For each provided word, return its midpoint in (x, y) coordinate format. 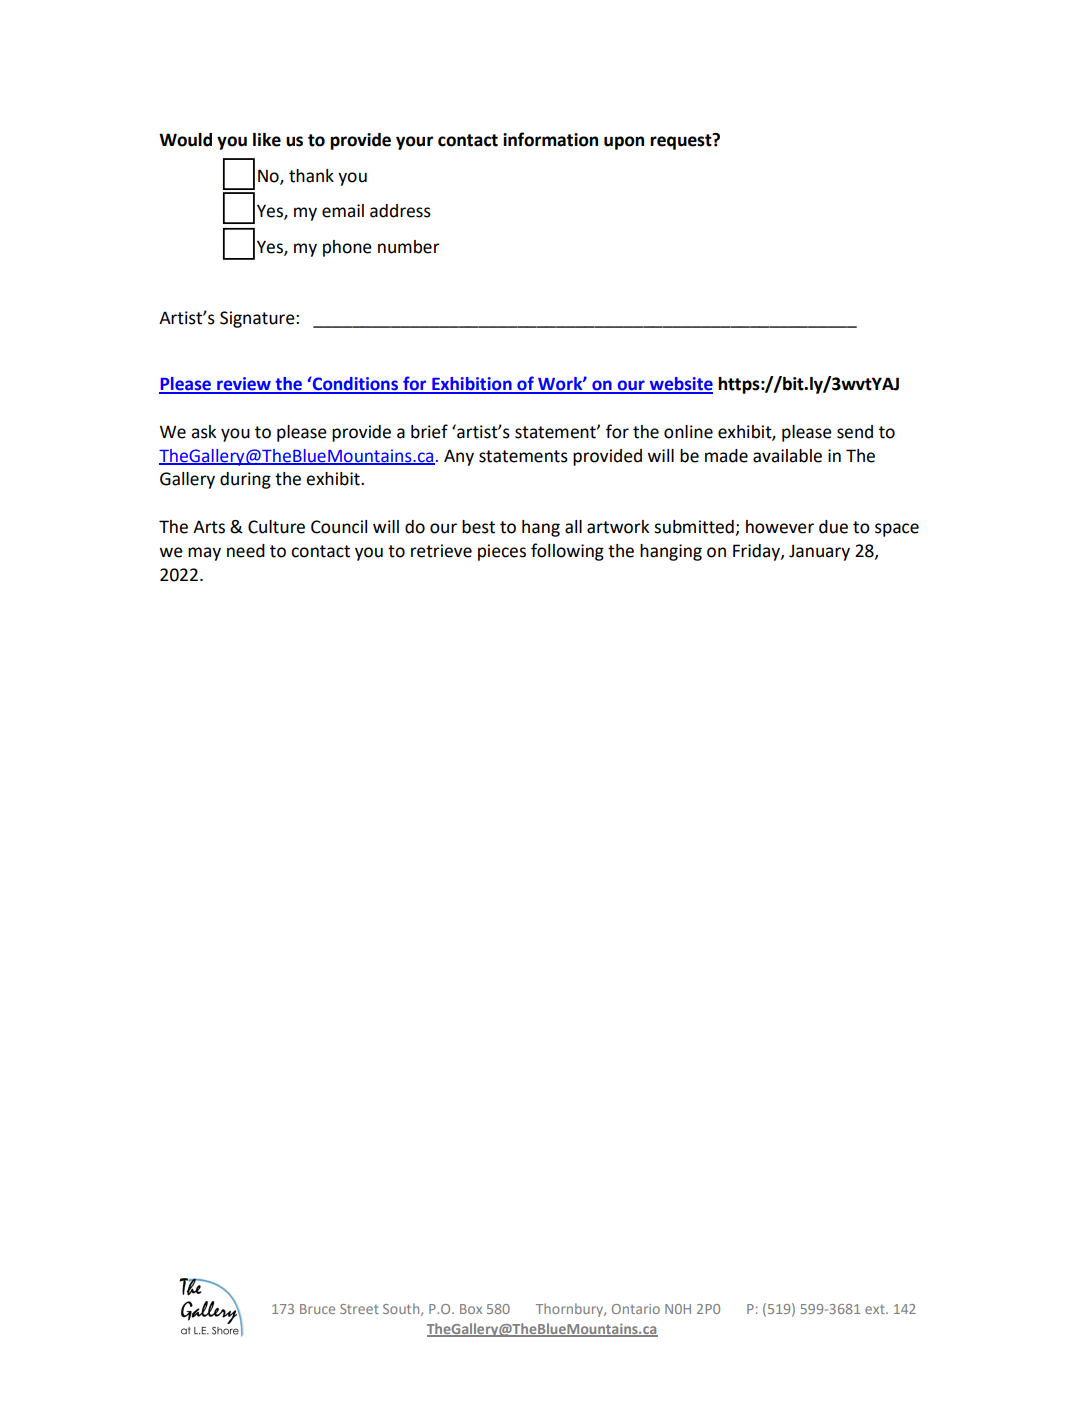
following (567, 552)
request (682, 141)
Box (471, 1309)
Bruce (317, 1309)
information (550, 139)
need (246, 551)
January (819, 553)
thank (311, 176)
